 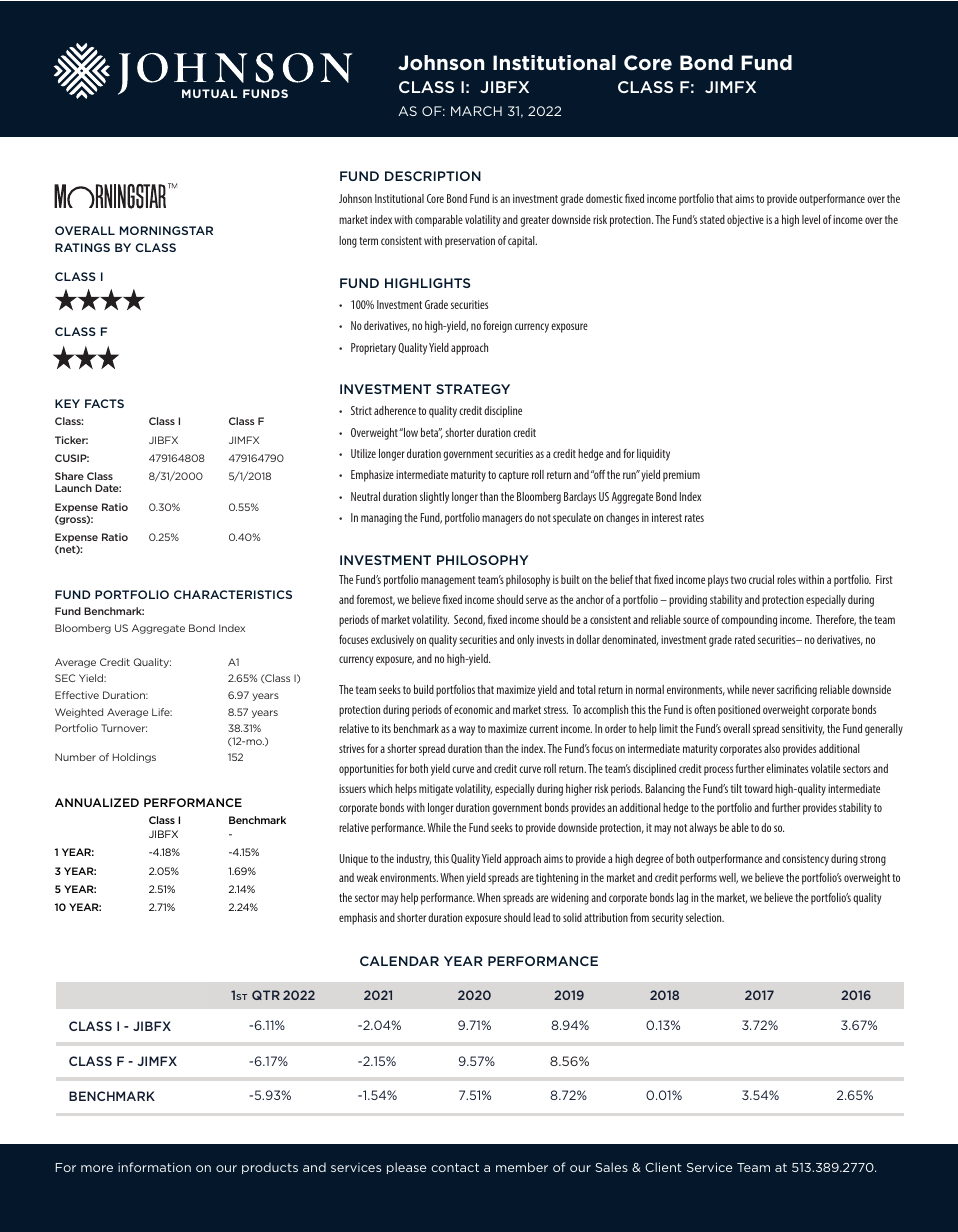 What do you see at coordinates (154, 1167) in the screenshot?
I see `information` at bounding box center [154, 1167].
